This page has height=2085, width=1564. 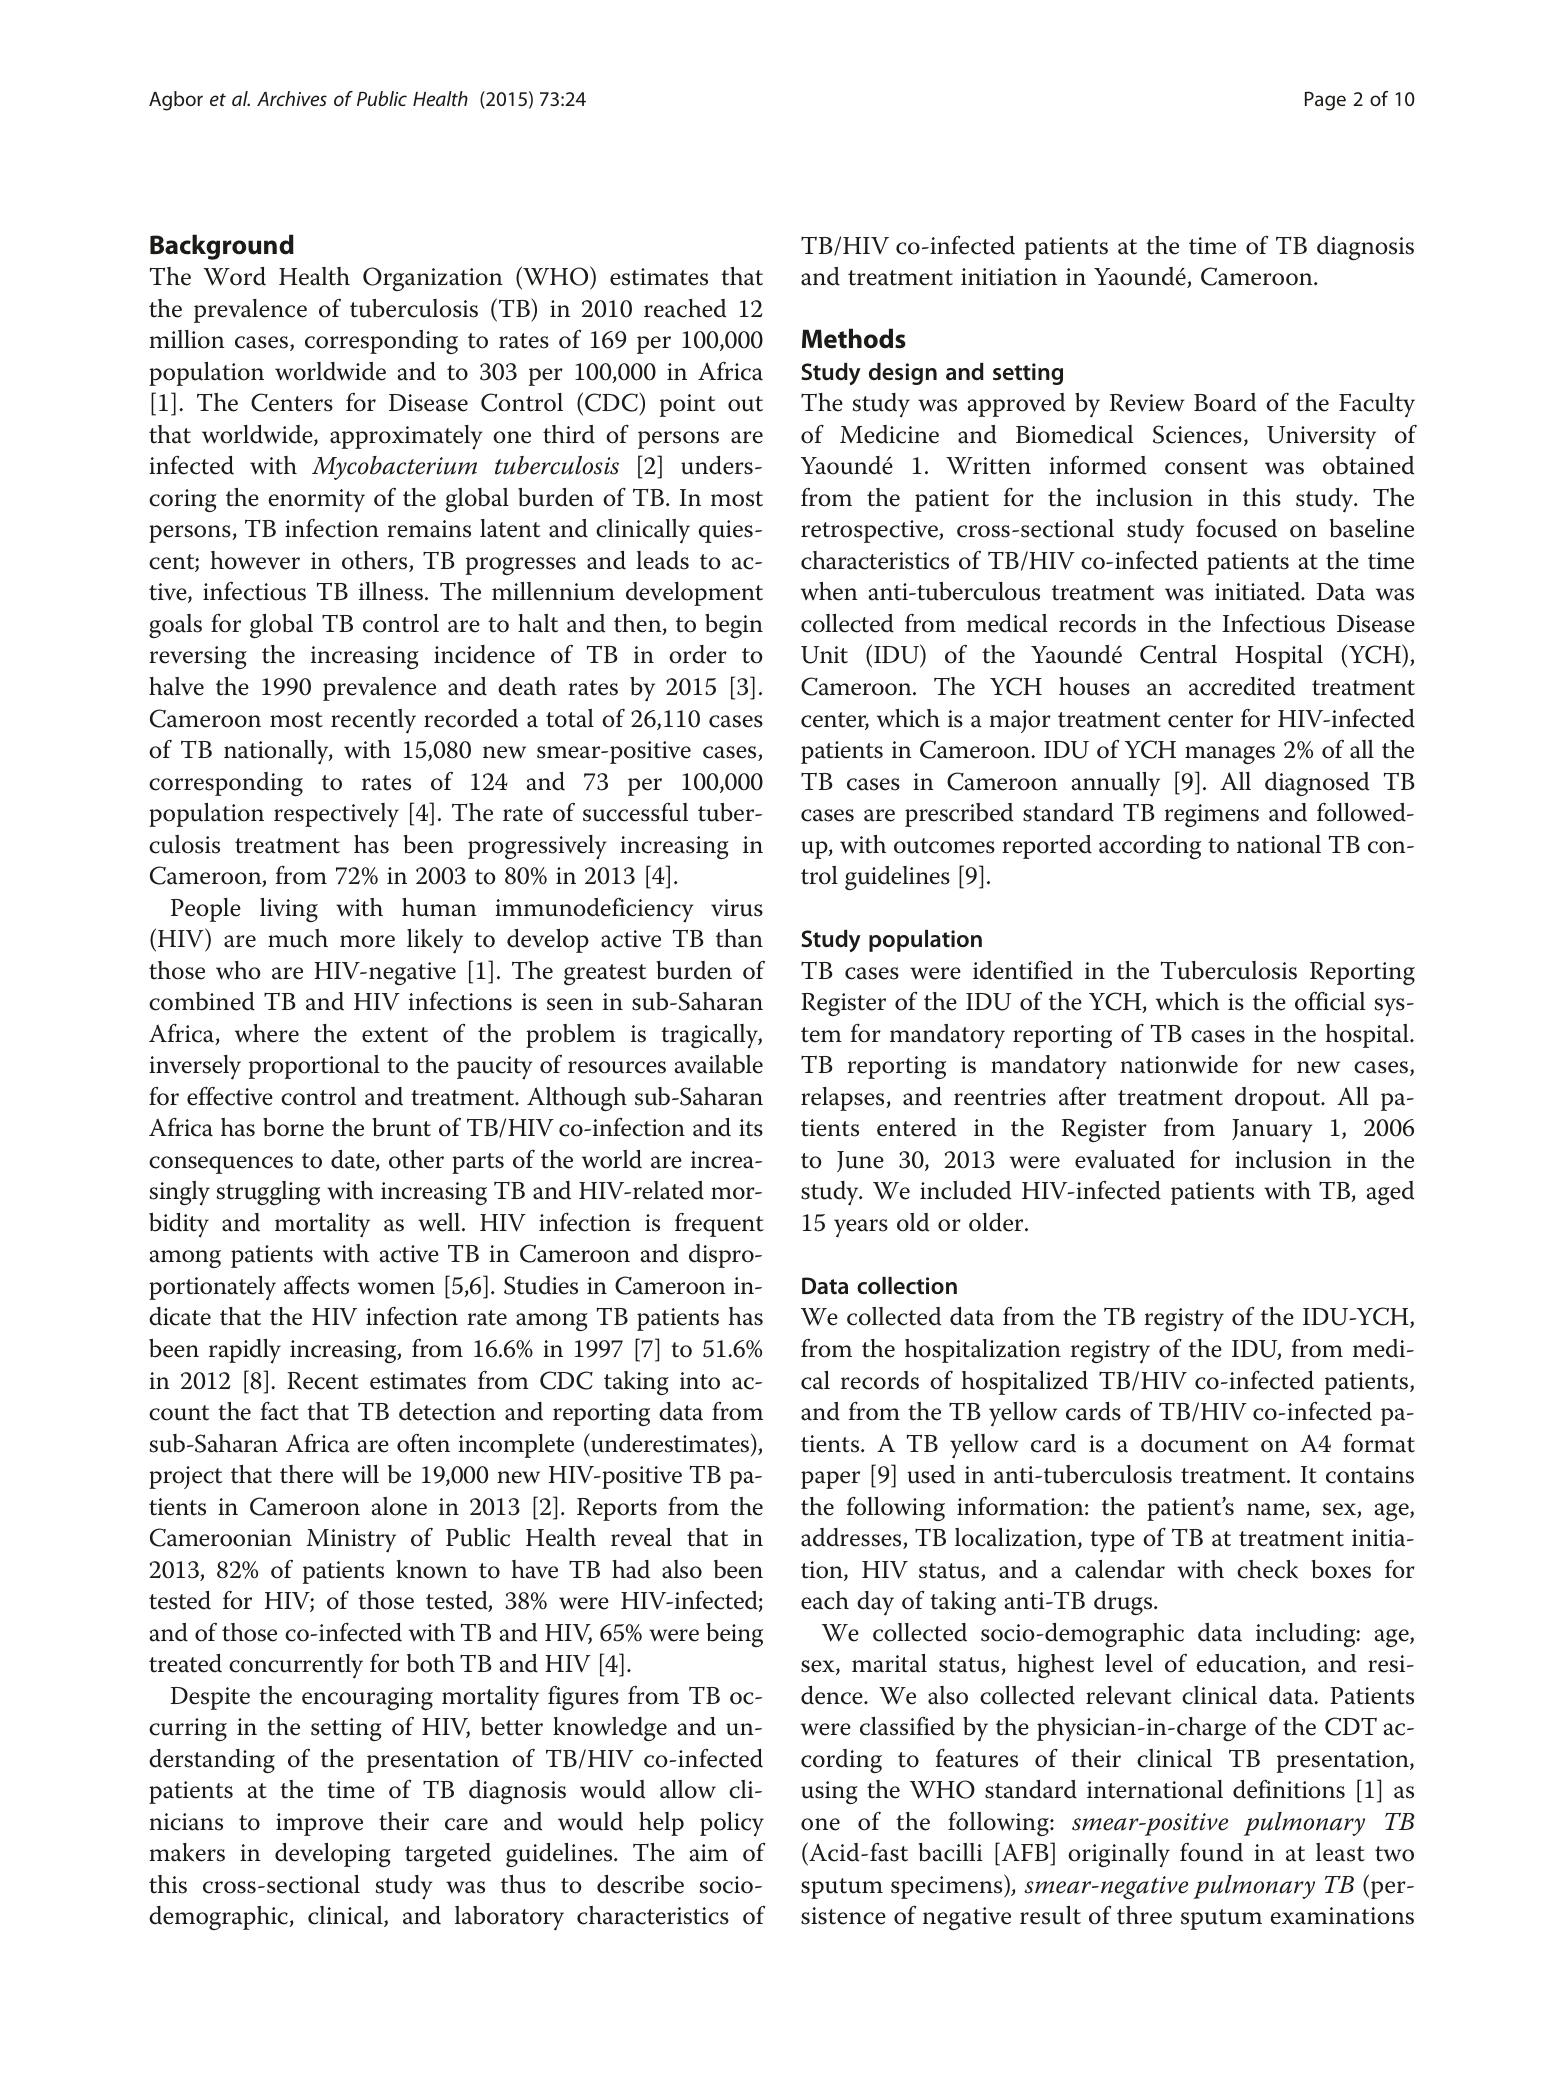 I want to click on found, so click(x=1211, y=1852).
